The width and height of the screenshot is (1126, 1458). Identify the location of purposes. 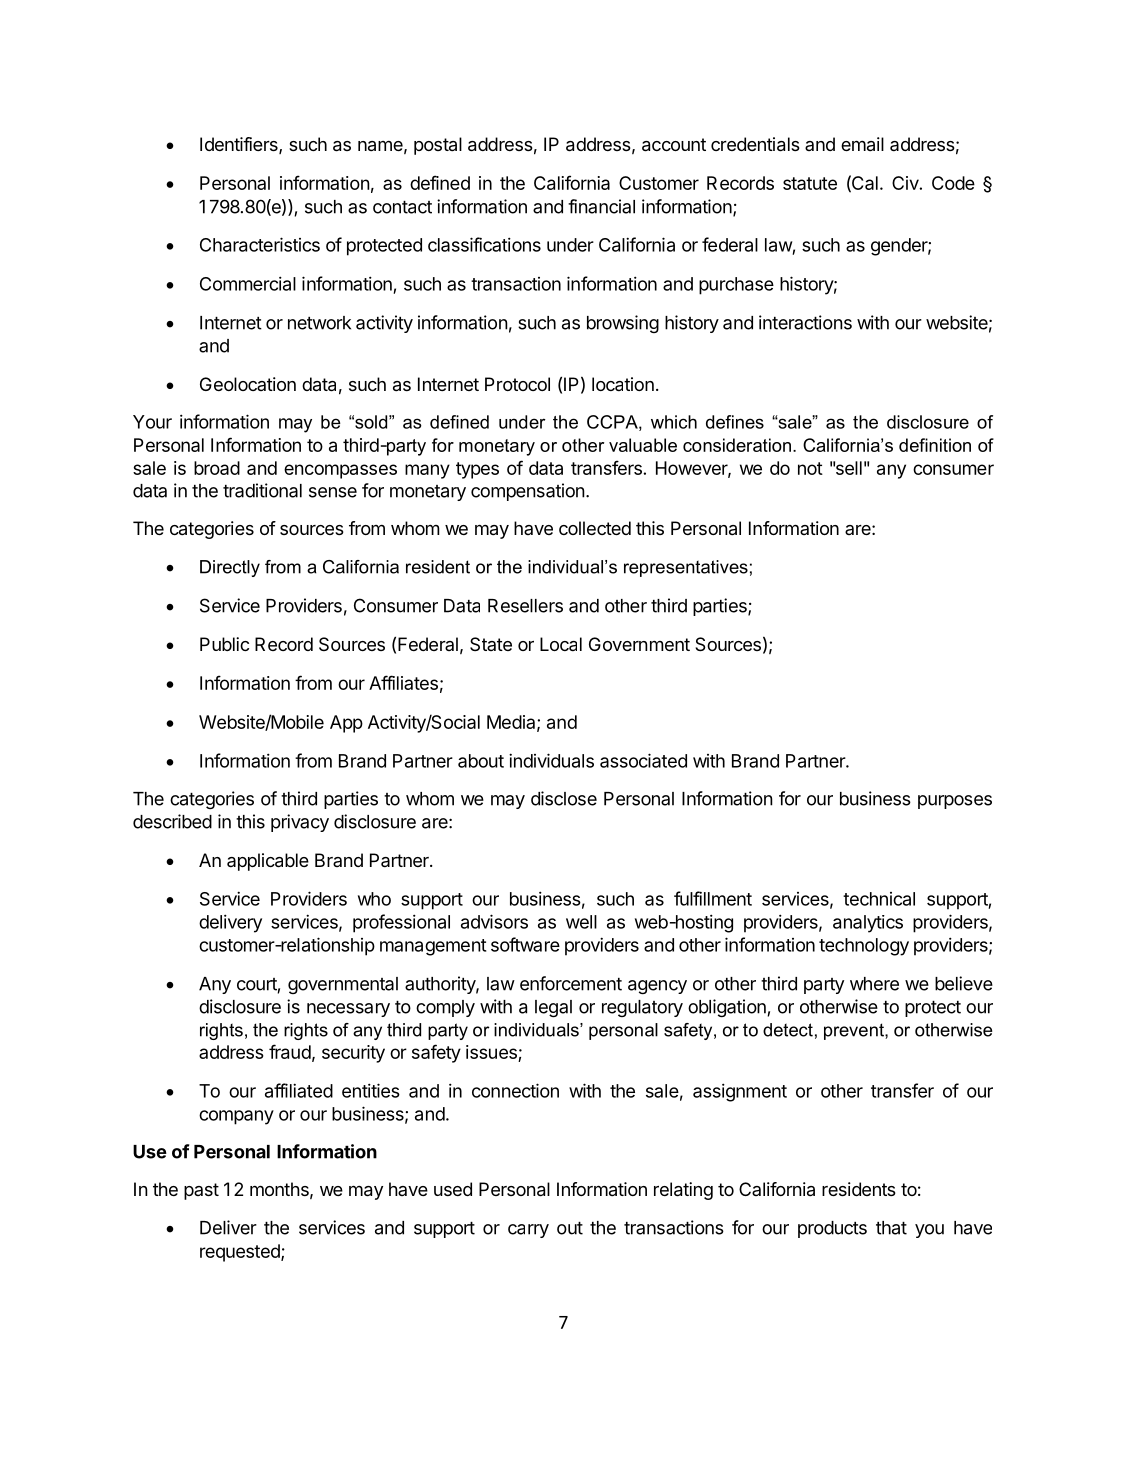
(955, 802).
